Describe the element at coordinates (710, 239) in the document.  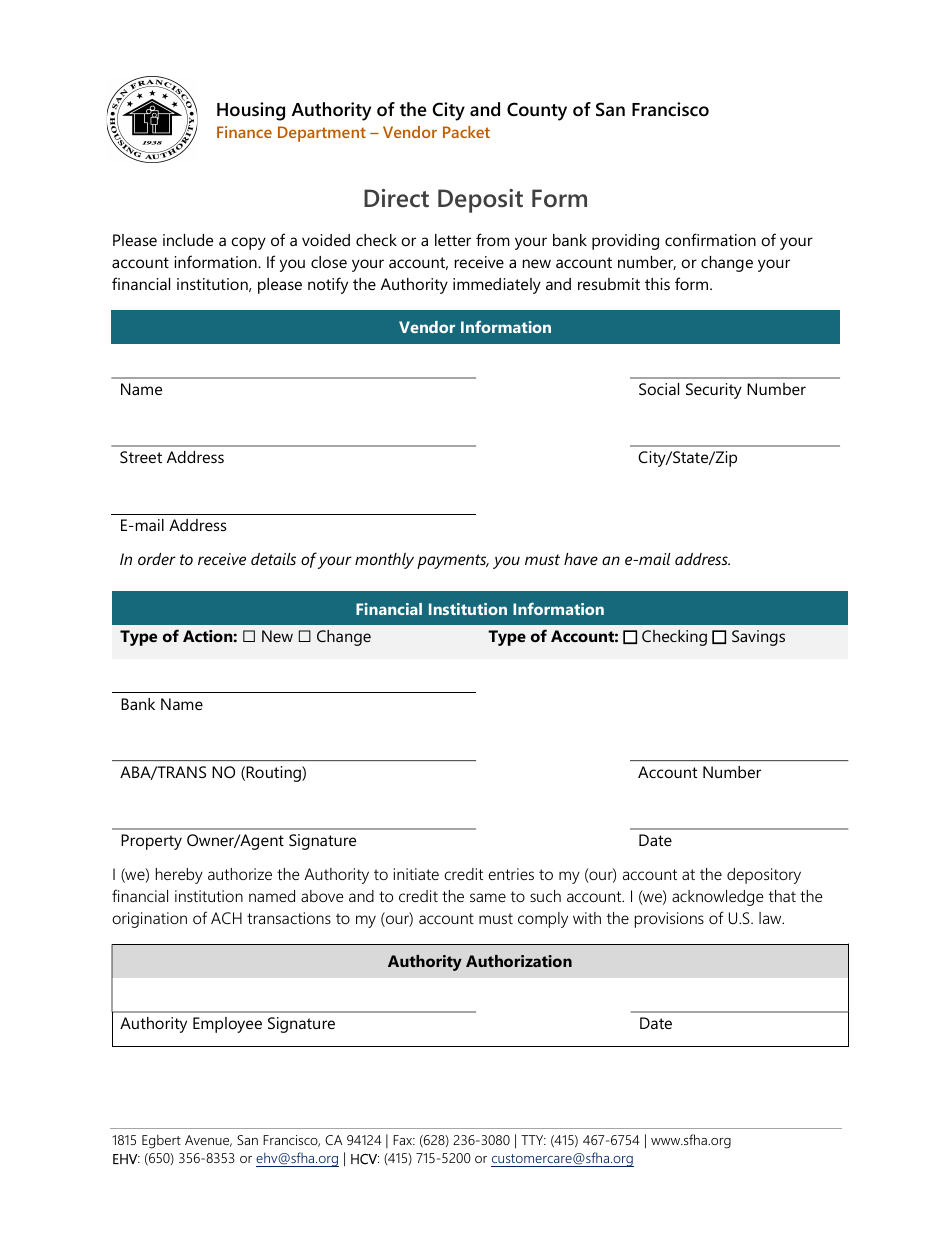
I see `confirmation` at that location.
